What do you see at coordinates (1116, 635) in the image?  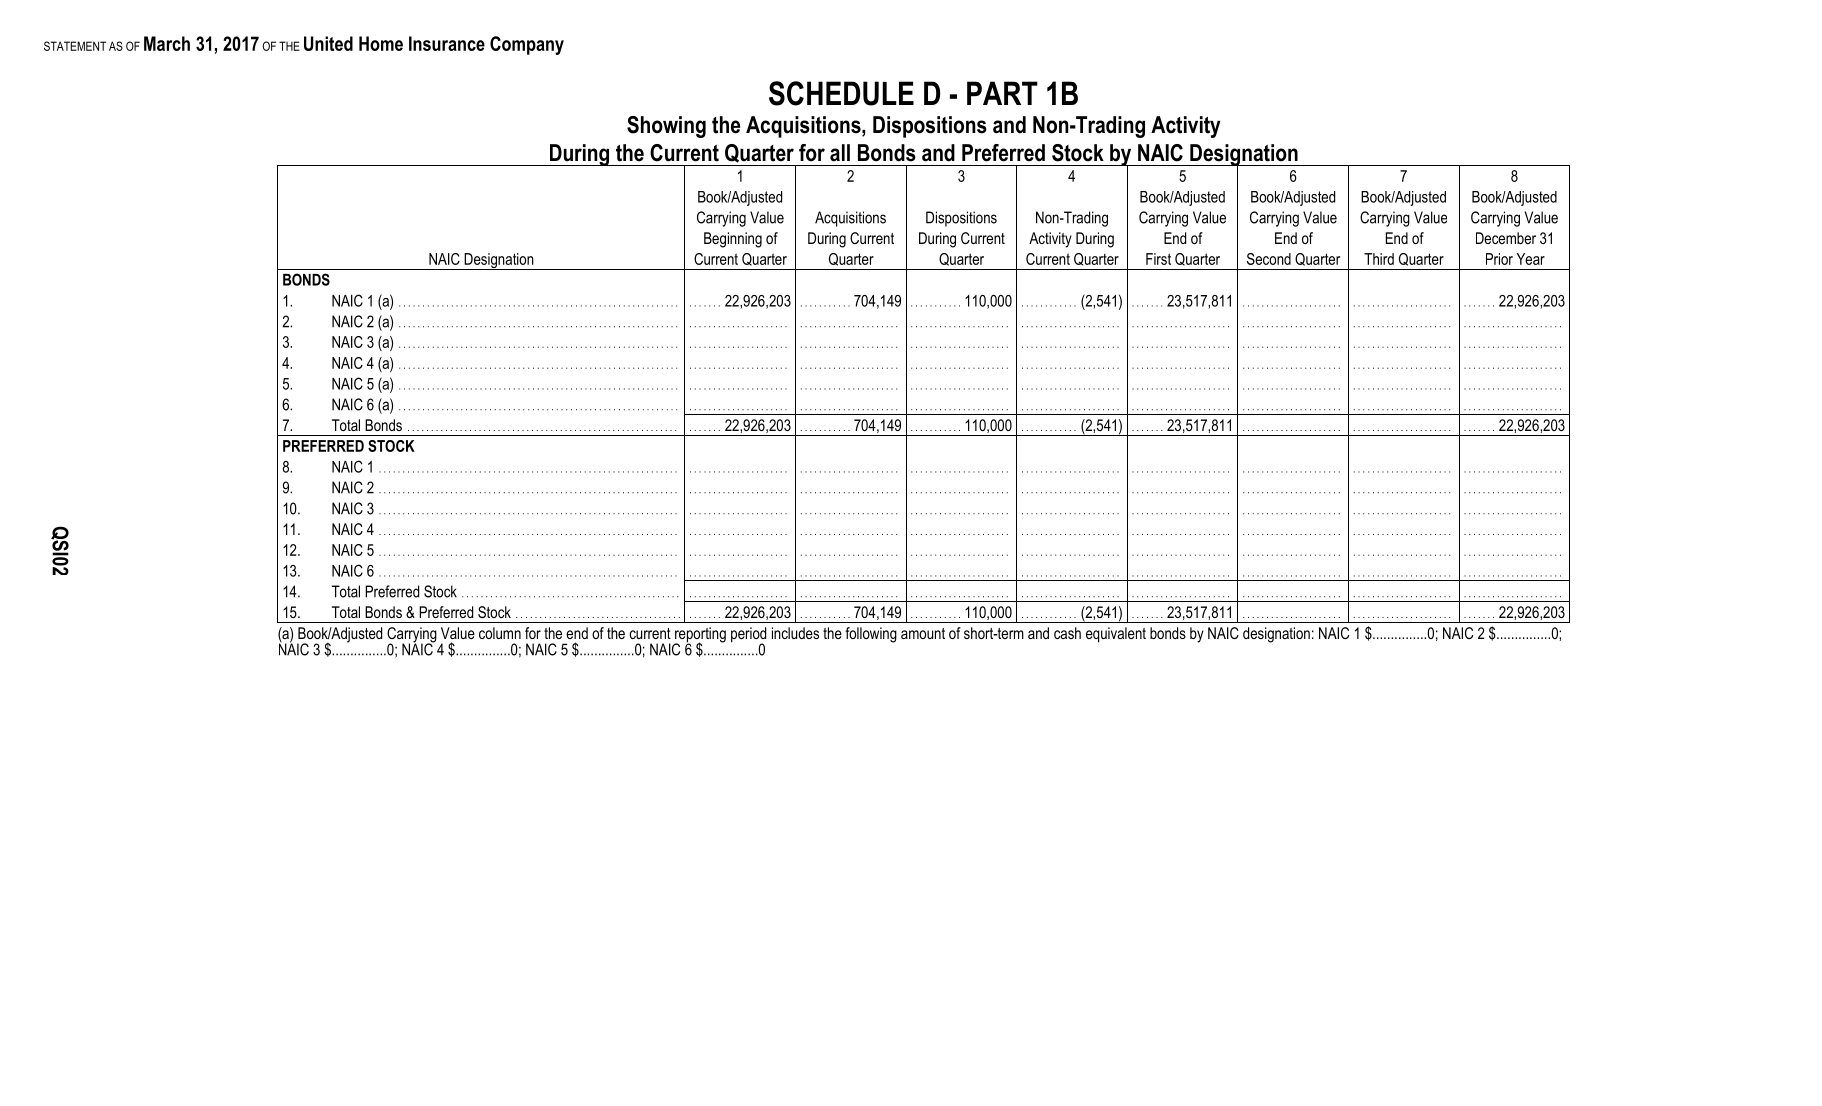 I see `equivalent` at bounding box center [1116, 635].
